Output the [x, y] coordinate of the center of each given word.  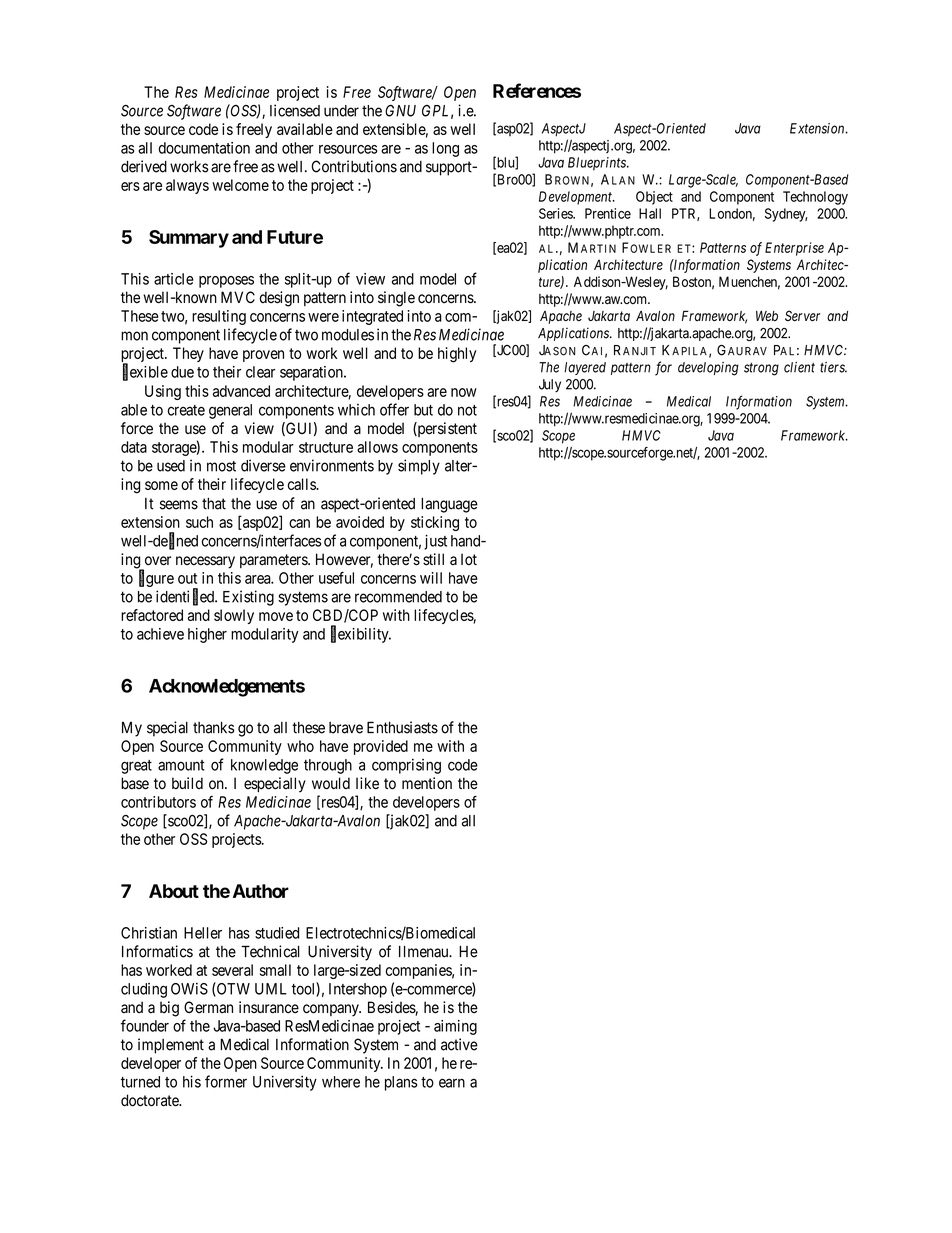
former [226, 1081]
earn [452, 1083]
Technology [815, 198]
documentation [204, 148]
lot [469, 559]
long [445, 149]
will [431, 578]
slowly [234, 616]
